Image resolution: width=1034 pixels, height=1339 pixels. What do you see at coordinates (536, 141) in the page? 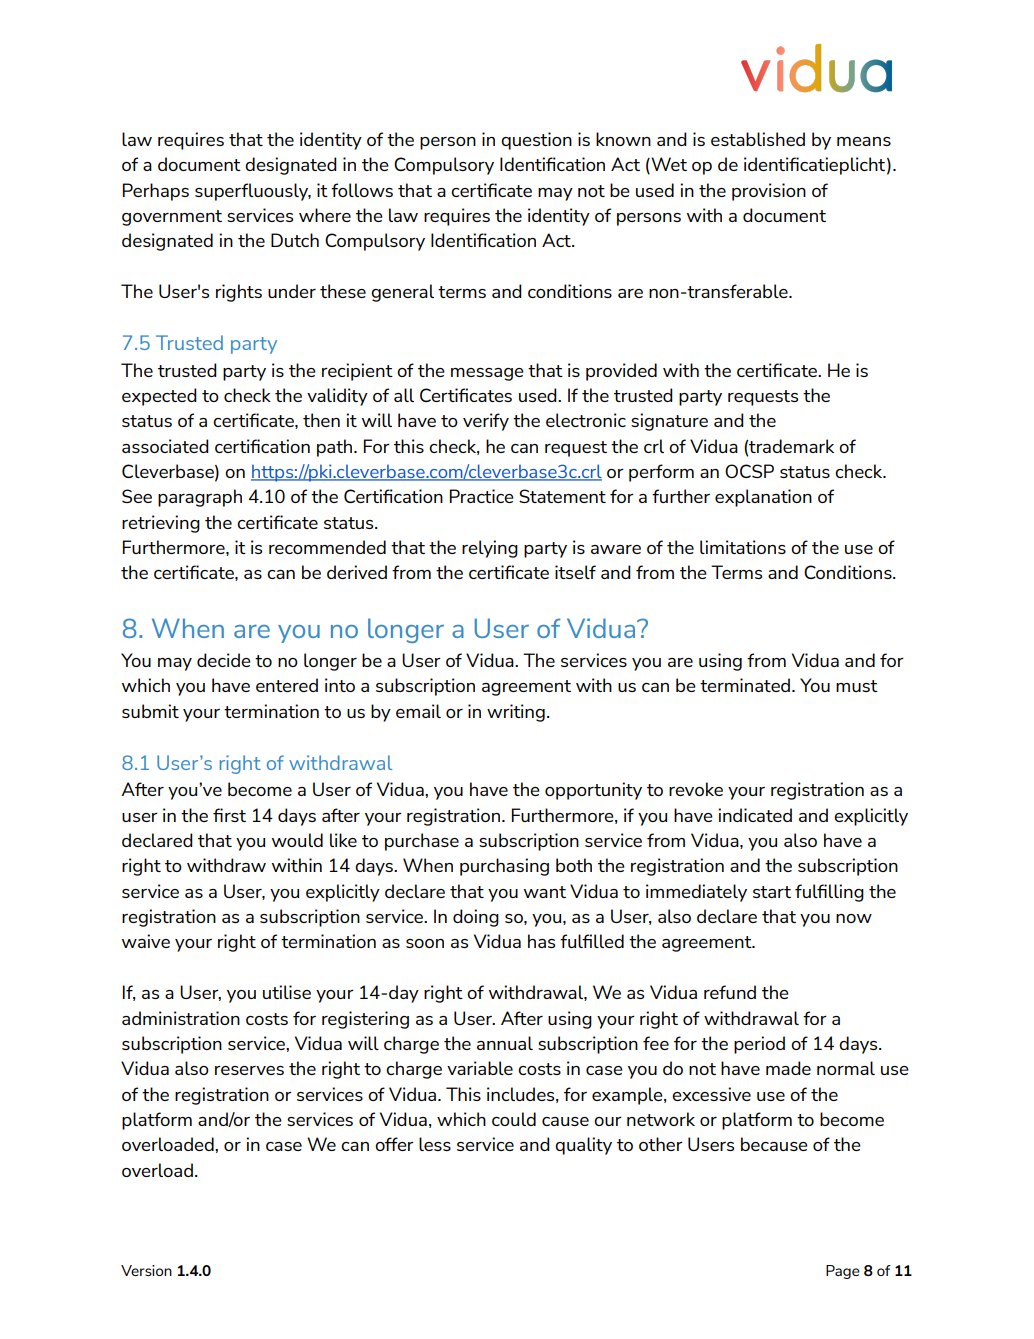
I see `question` at bounding box center [536, 141].
